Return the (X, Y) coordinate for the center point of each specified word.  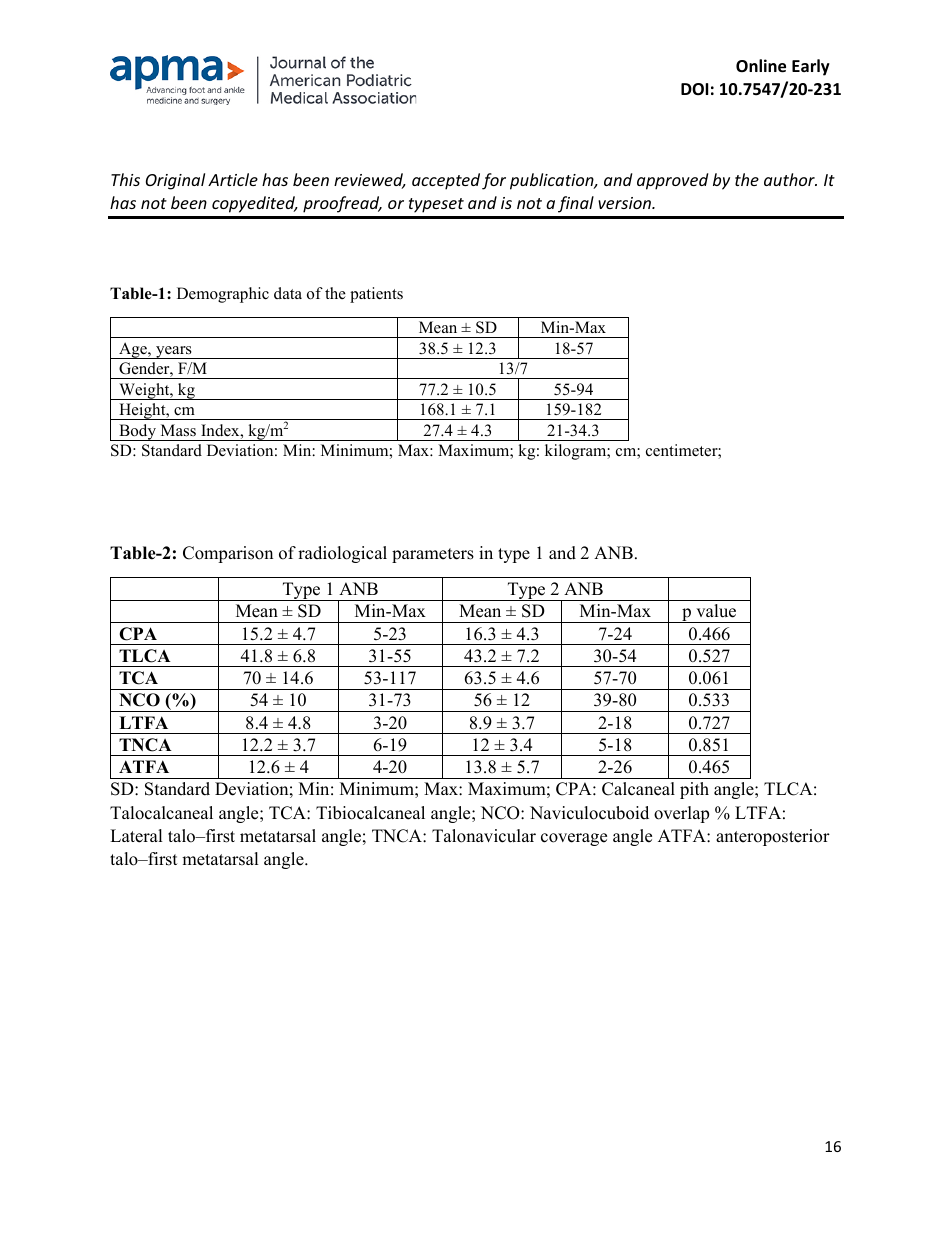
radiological (342, 554)
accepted (446, 181)
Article (233, 179)
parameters (433, 555)
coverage (574, 839)
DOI (694, 89)
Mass (178, 430)
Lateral (136, 836)
